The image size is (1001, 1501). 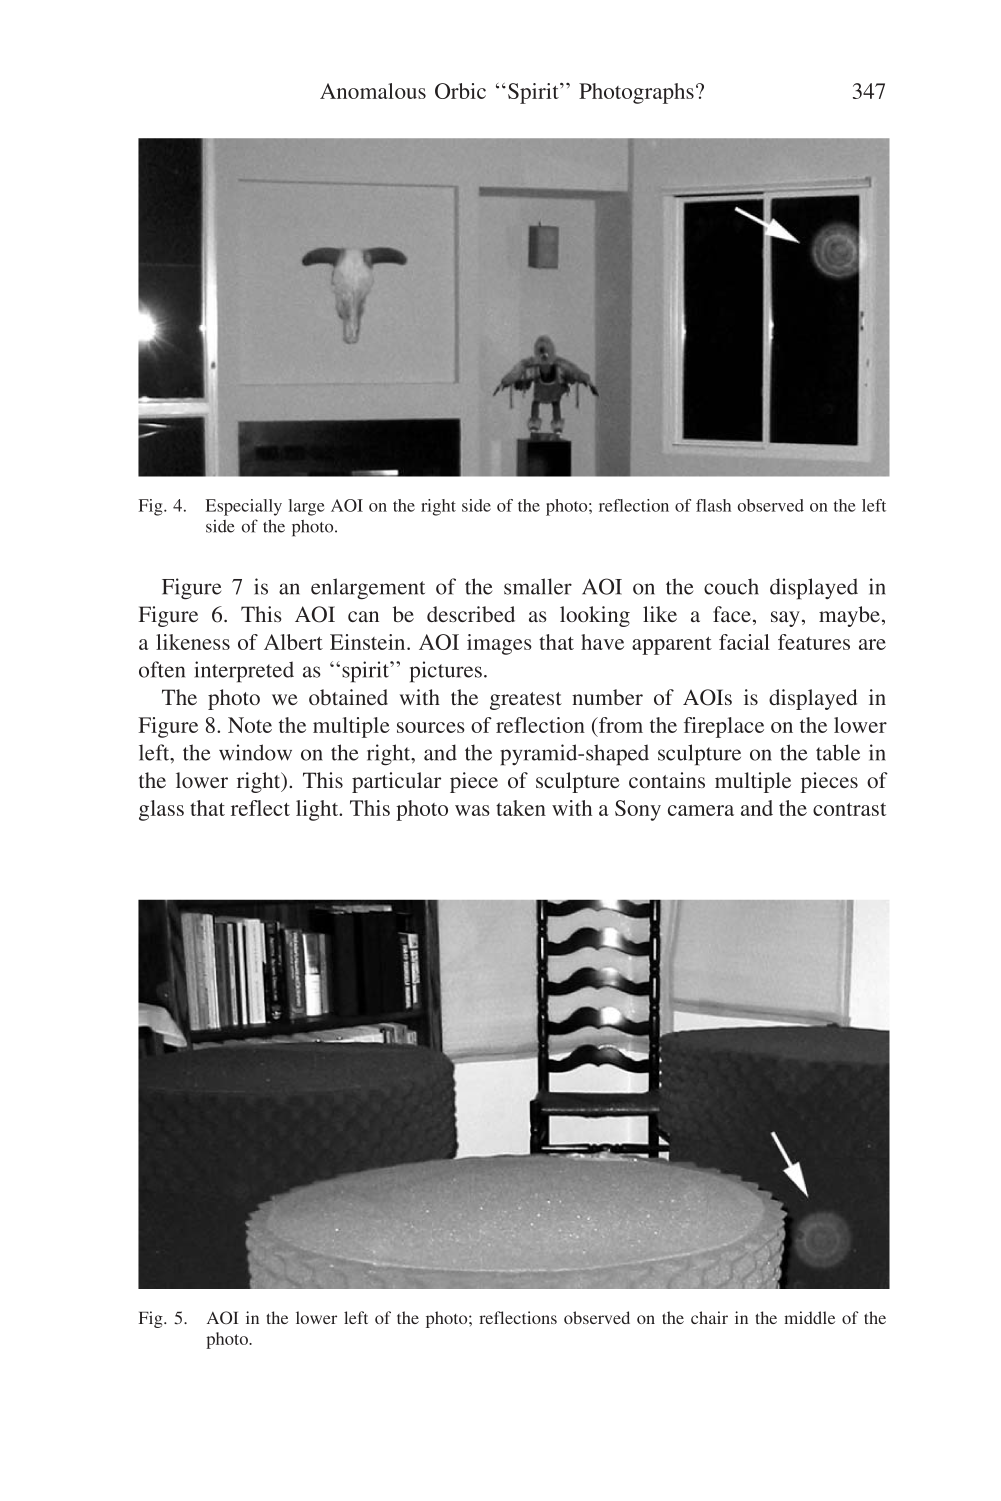 What do you see at coordinates (732, 614) in the screenshot?
I see `face` at bounding box center [732, 614].
